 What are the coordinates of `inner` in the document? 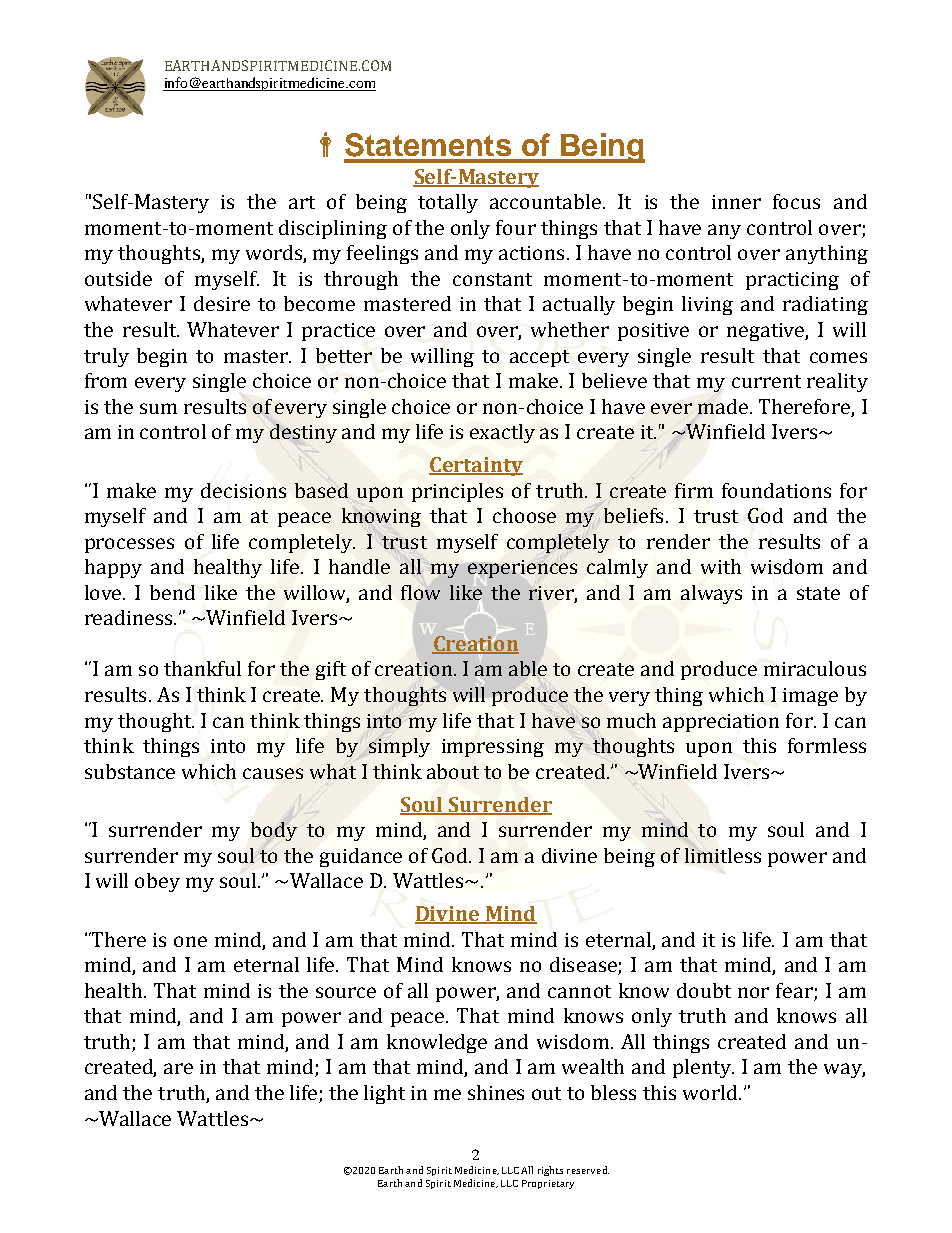 It's located at (736, 202).
